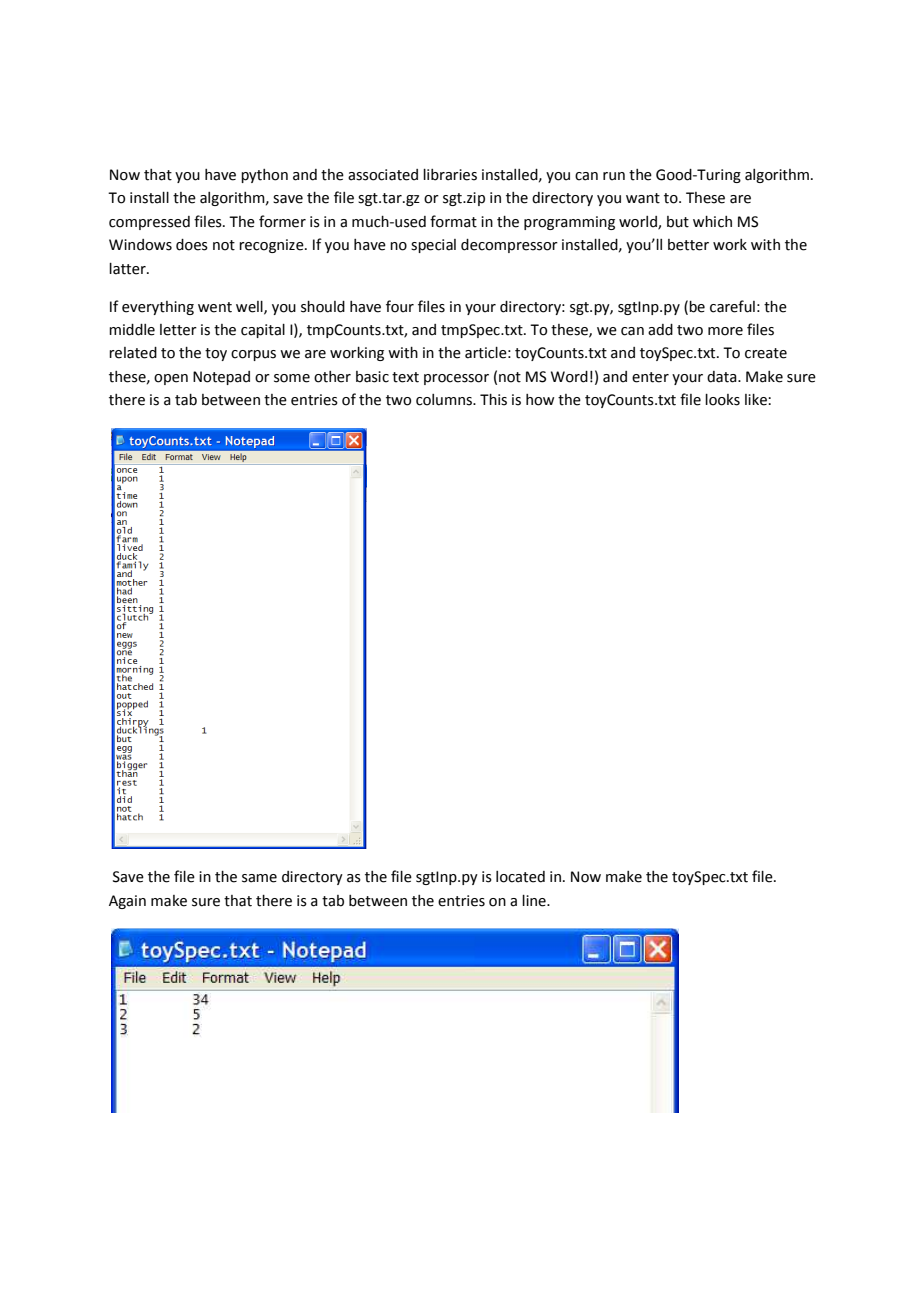  Describe the element at coordinates (450, 175) in the screenshot. I see `libraries` at that location.
